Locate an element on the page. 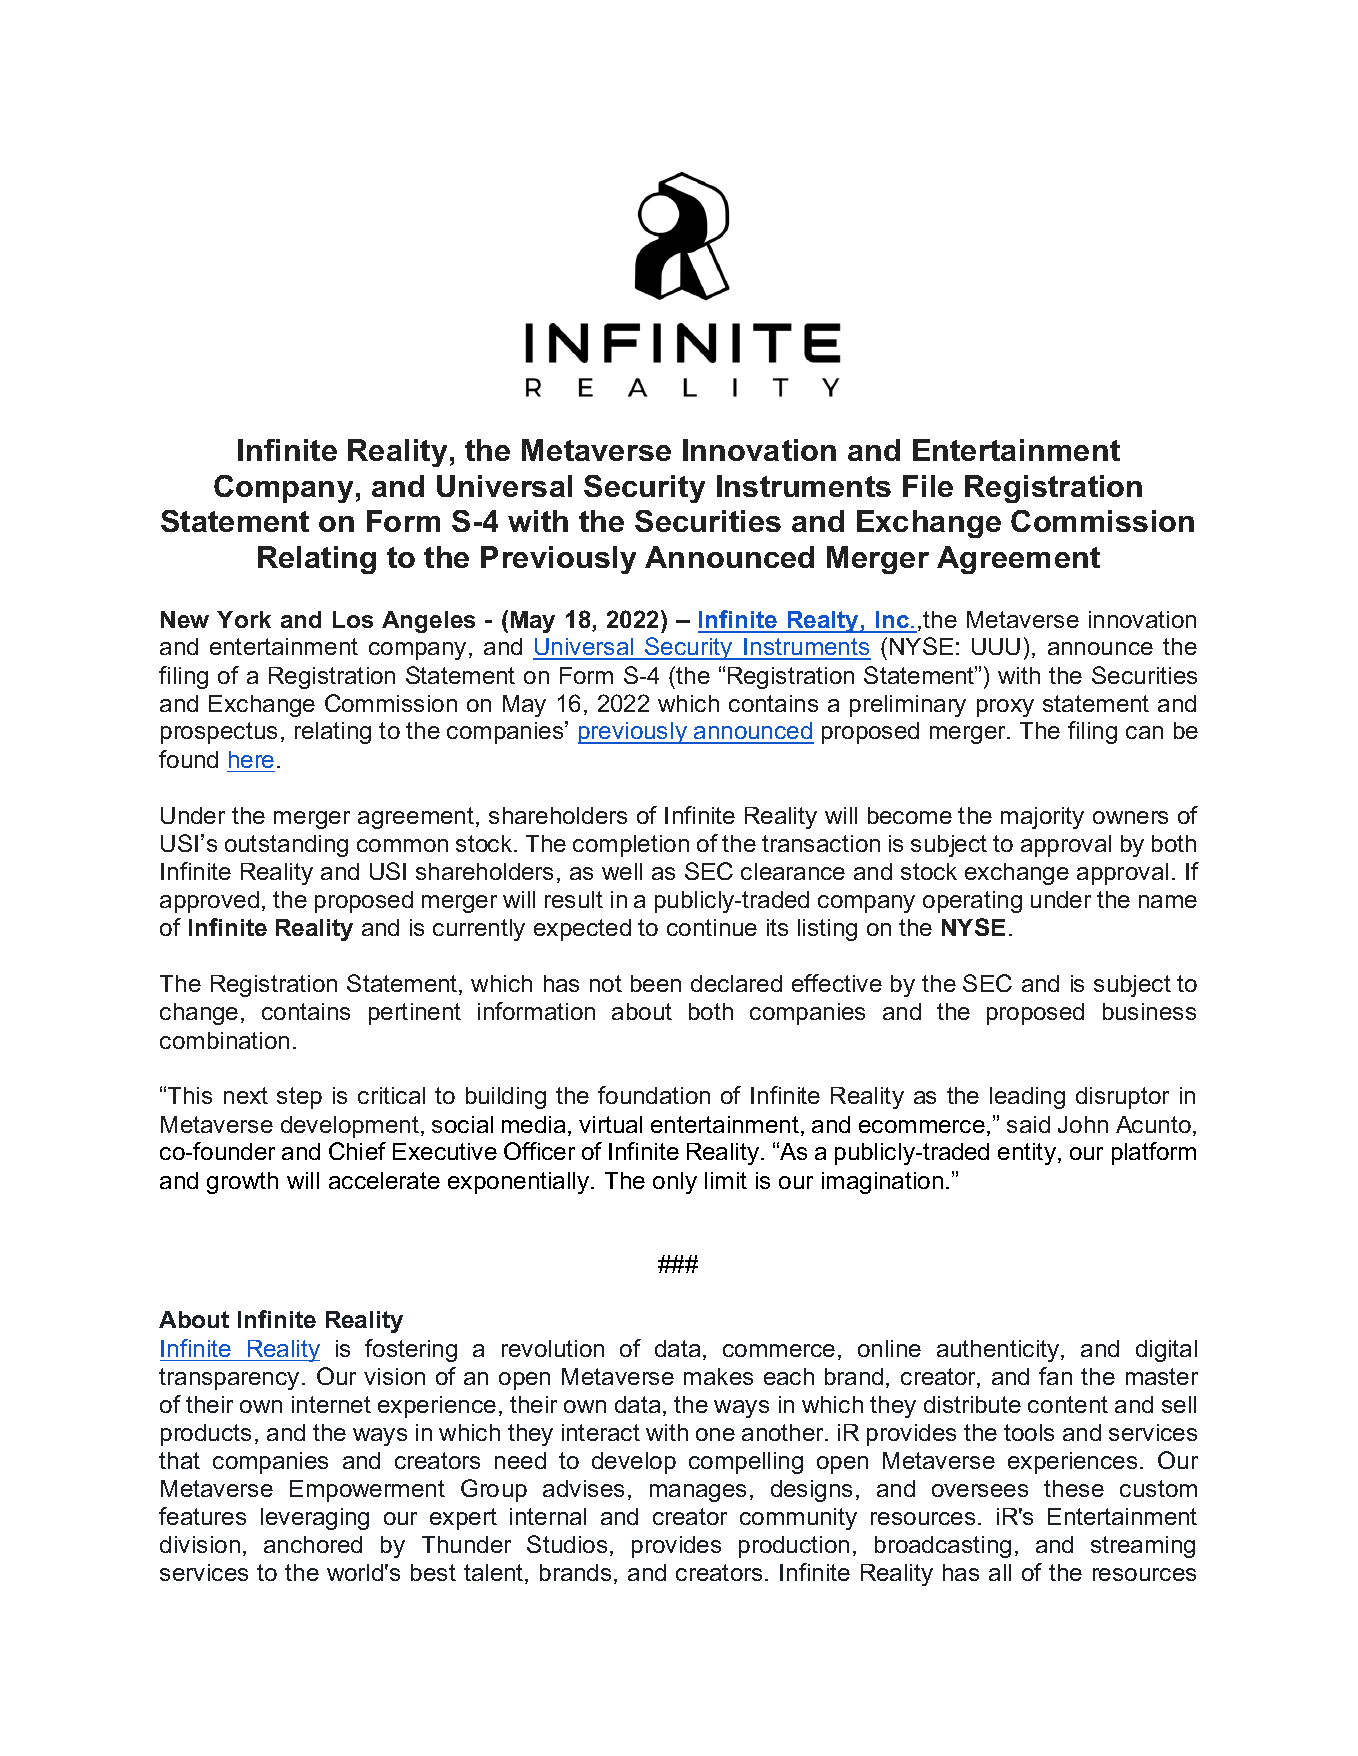  combination is located at coordinates (224, 1040).
